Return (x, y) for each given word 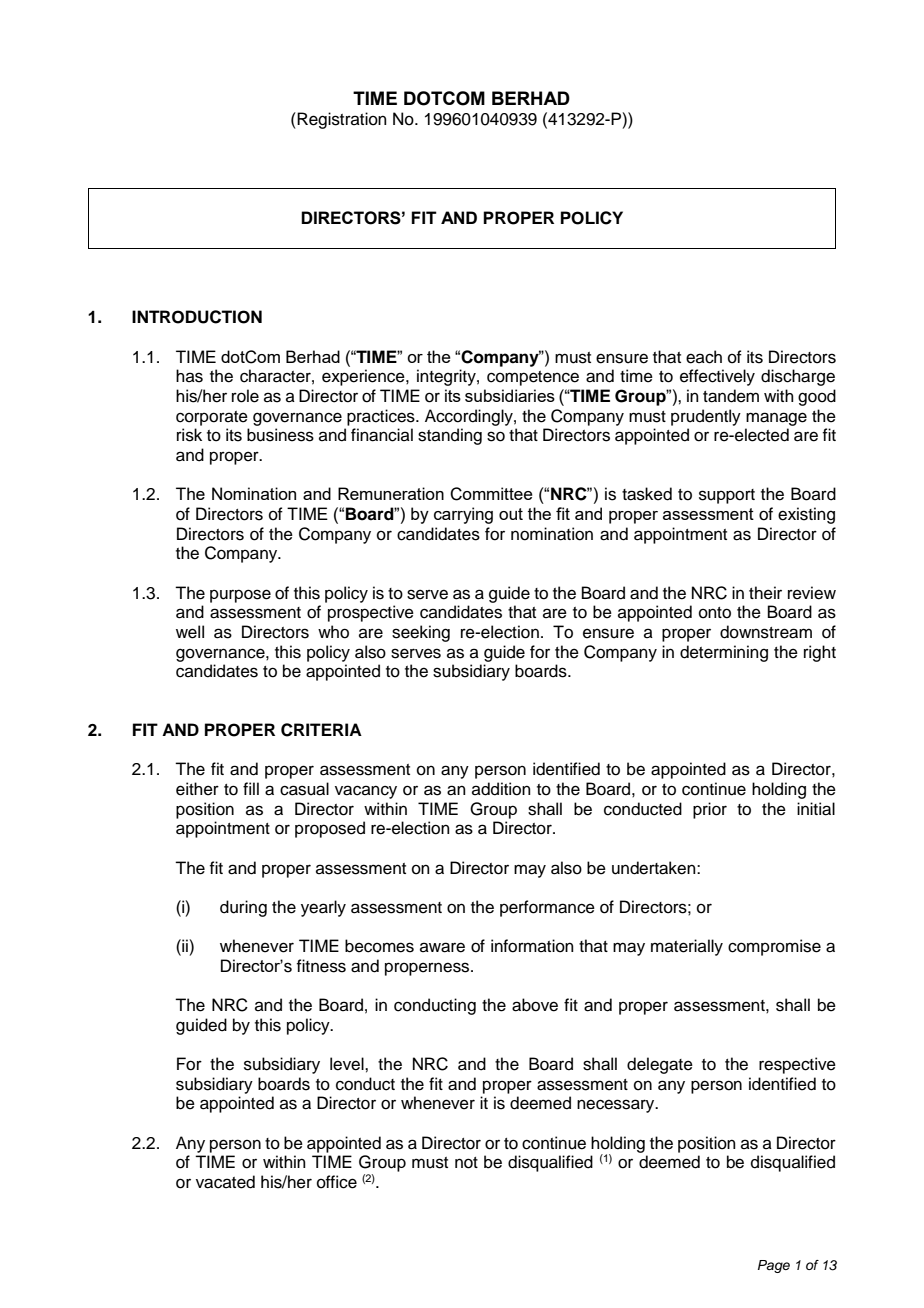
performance (547, 908)
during (243, 908)
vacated (225, 1182)
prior (710, 810)
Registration (341, 120)
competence (533, 378)
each (704, 357)
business (280, 435)
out (511, 514)
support (727, 496)
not (466, 1163)
